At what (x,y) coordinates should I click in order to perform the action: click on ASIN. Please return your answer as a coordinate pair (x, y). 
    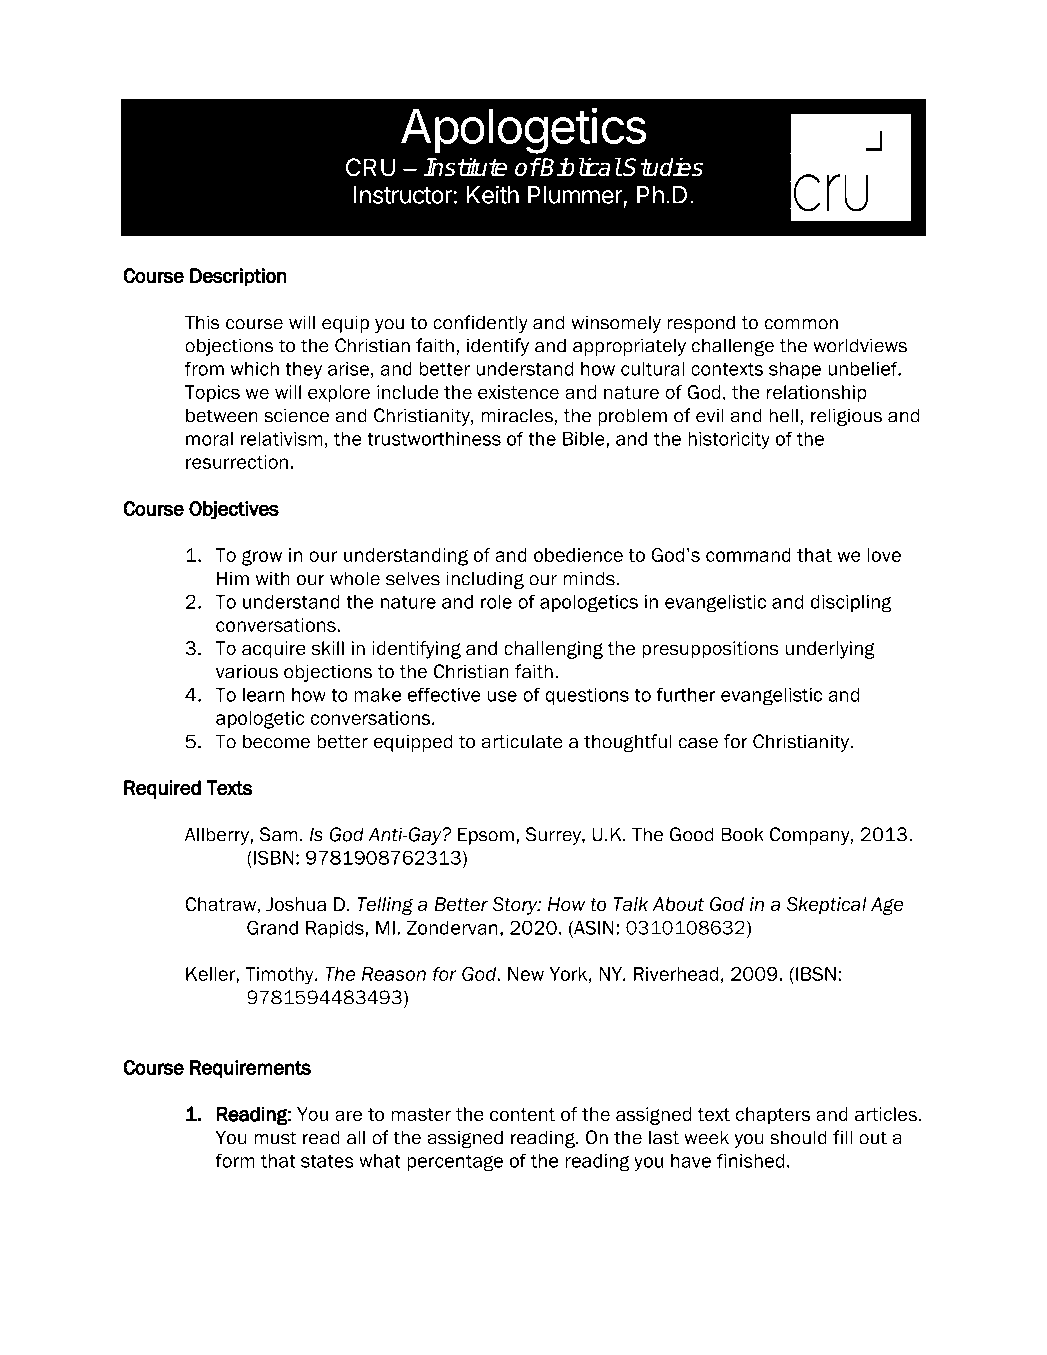
    Looking at the image, I should click on (593, 928).
